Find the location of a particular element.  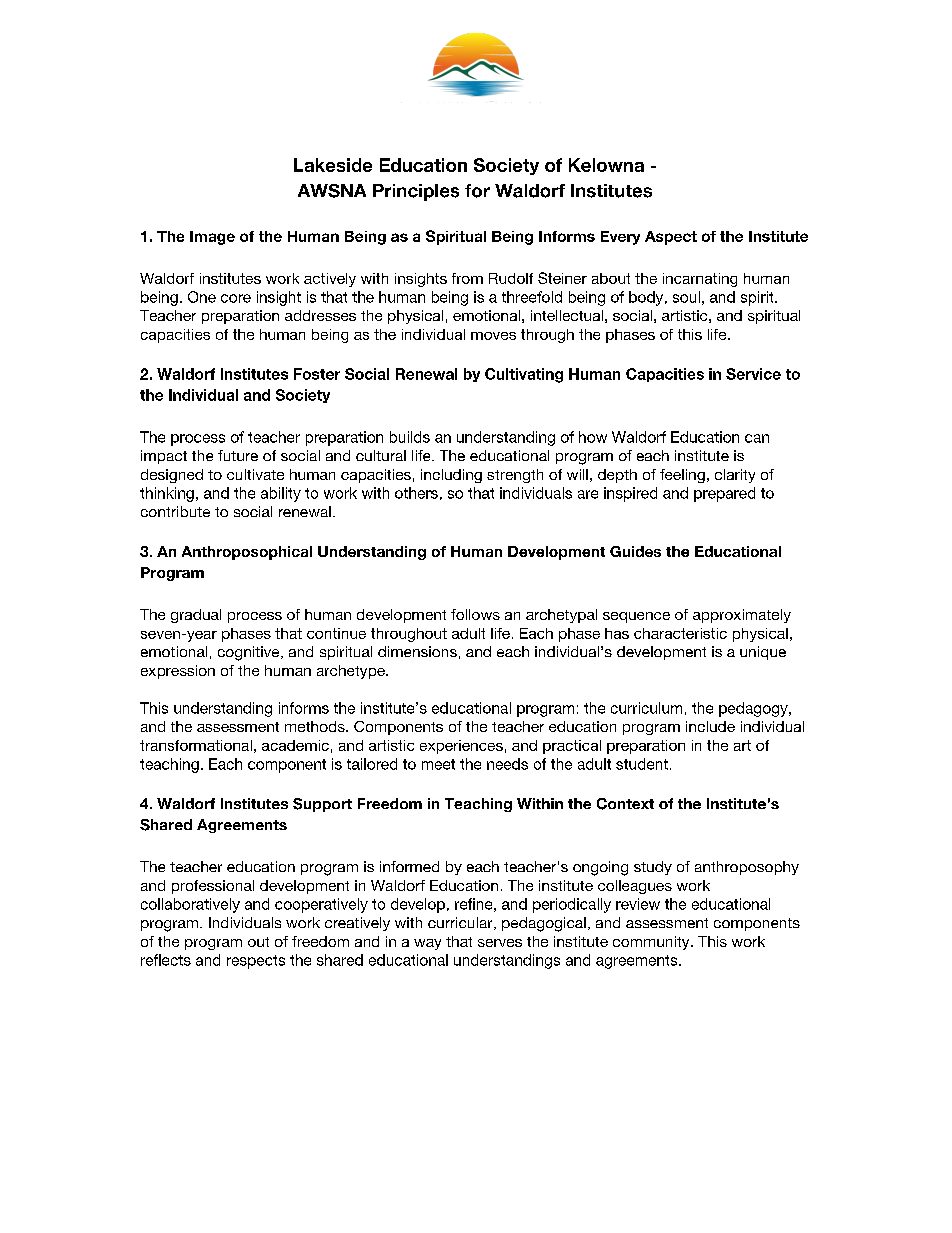

follows is located at coordinates (475, 614).
